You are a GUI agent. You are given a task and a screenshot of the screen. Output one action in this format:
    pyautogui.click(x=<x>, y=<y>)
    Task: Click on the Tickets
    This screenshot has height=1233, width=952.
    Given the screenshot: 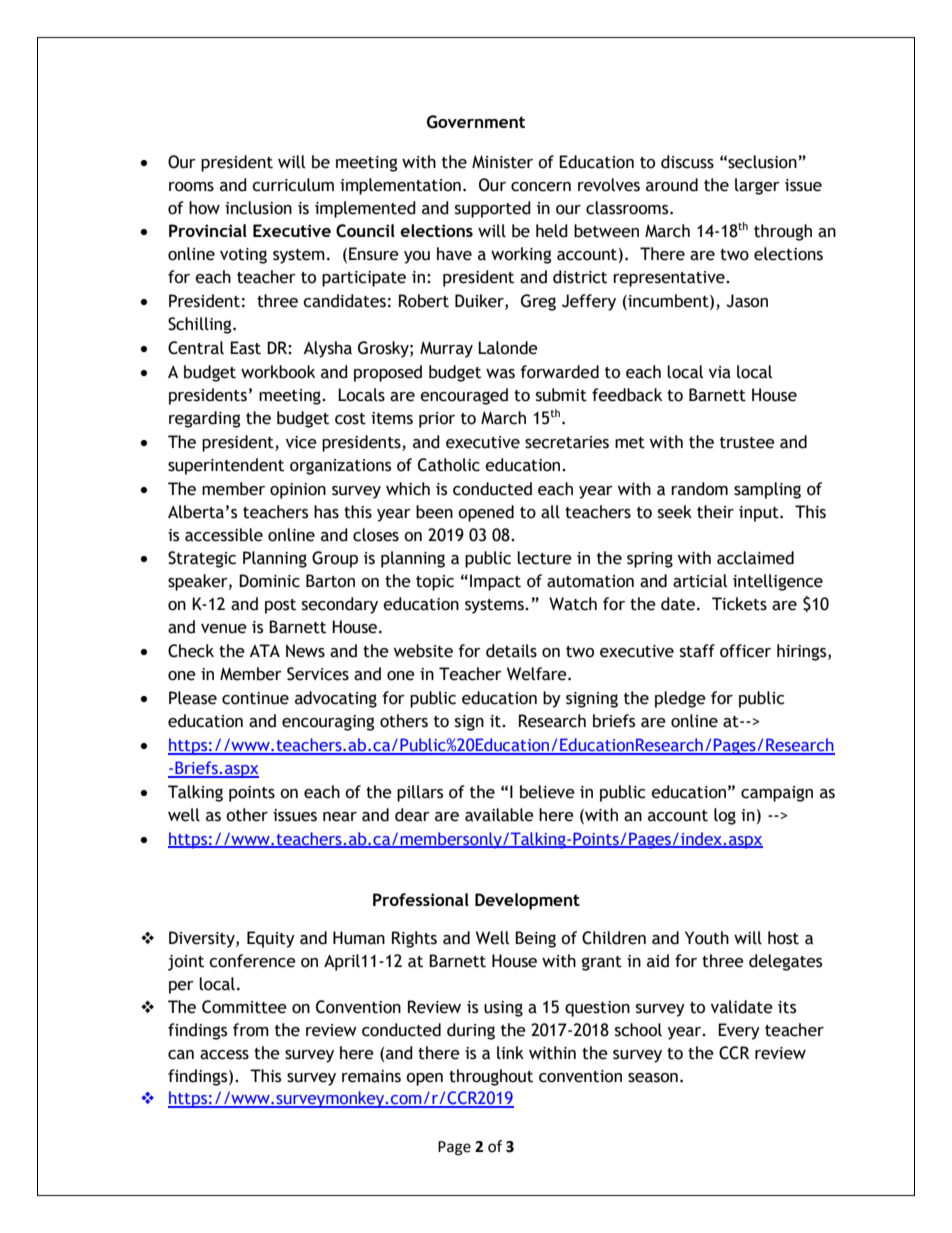 What is the action you would take?
    pyautogui.click(x=739, y=604)
